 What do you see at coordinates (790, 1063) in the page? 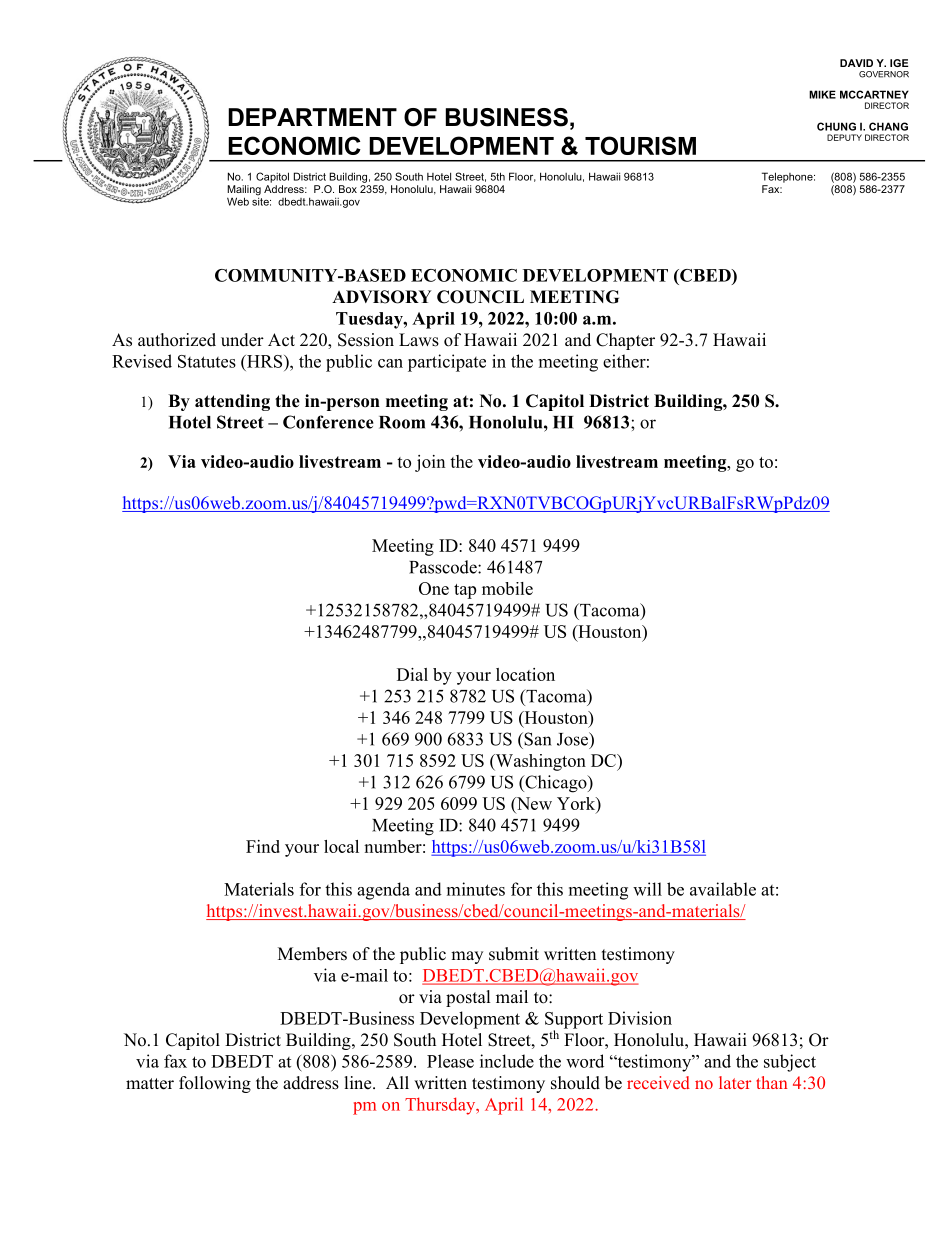
I see `subject` at bounding box center [790, 1063].
